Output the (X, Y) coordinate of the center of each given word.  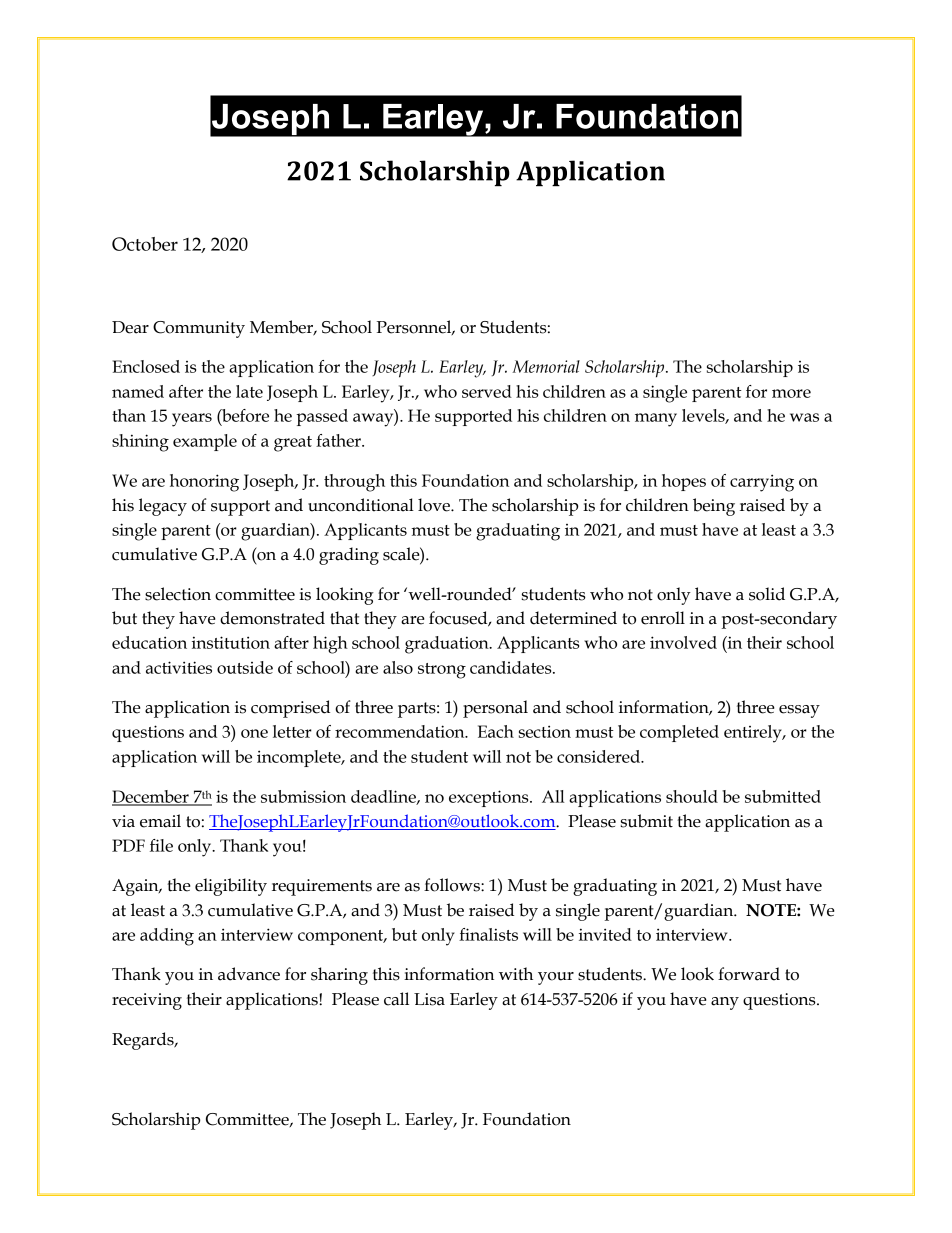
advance (249, 974)
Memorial (546, 366)
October (145, 244)
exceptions (490, 798)
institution (231, 642)
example (205, 442)
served (487, 391)
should (692, 796)
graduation (448, 645)
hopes (684, 482)
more (791, 393)
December (151, 797)
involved (683, 642)
